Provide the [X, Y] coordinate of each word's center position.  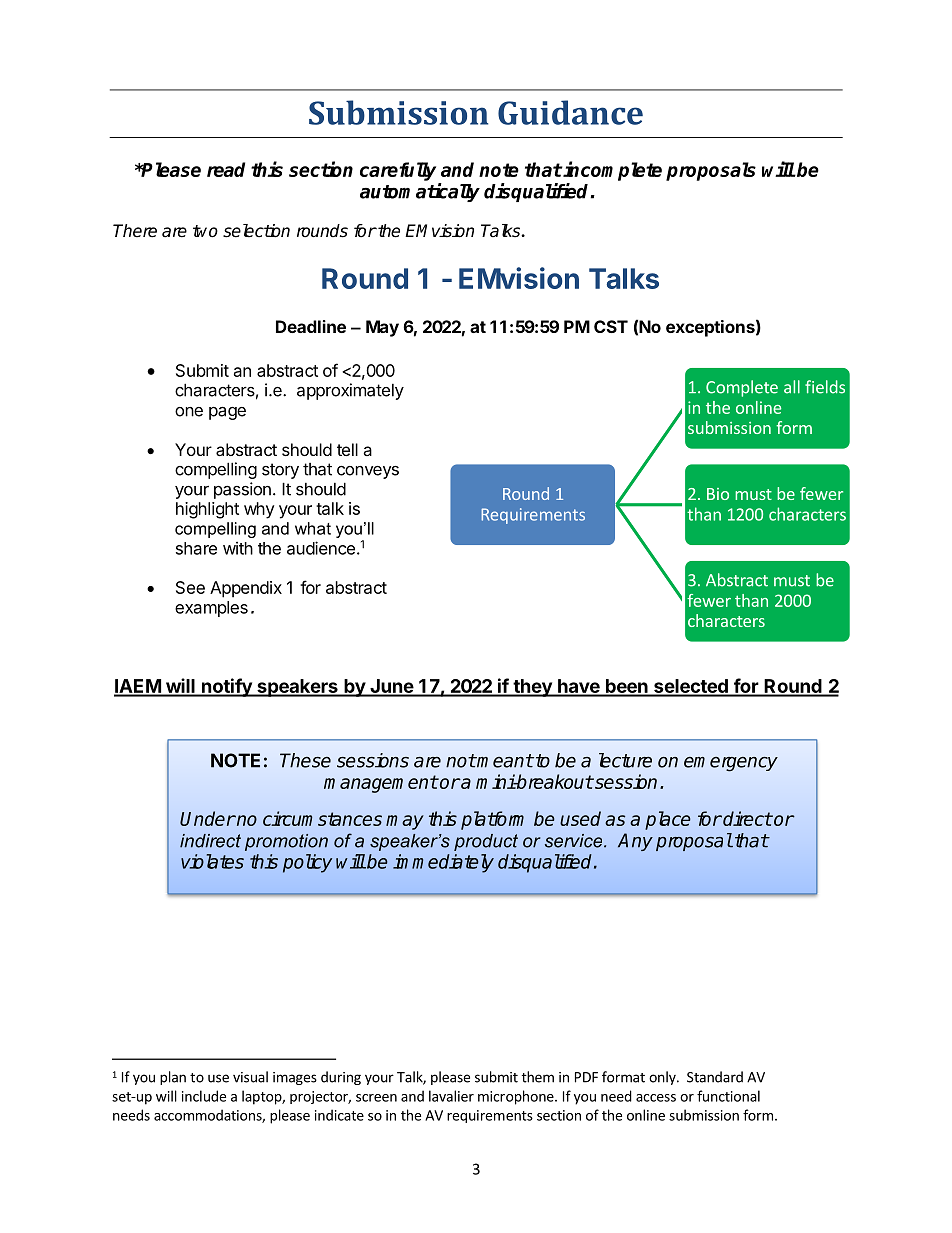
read [226, 169]
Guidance [570, 112]
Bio [718, 494]
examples [211, 609]
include [204, 1096]
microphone [517, 1097]
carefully [398, 171]
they [532, 688]
